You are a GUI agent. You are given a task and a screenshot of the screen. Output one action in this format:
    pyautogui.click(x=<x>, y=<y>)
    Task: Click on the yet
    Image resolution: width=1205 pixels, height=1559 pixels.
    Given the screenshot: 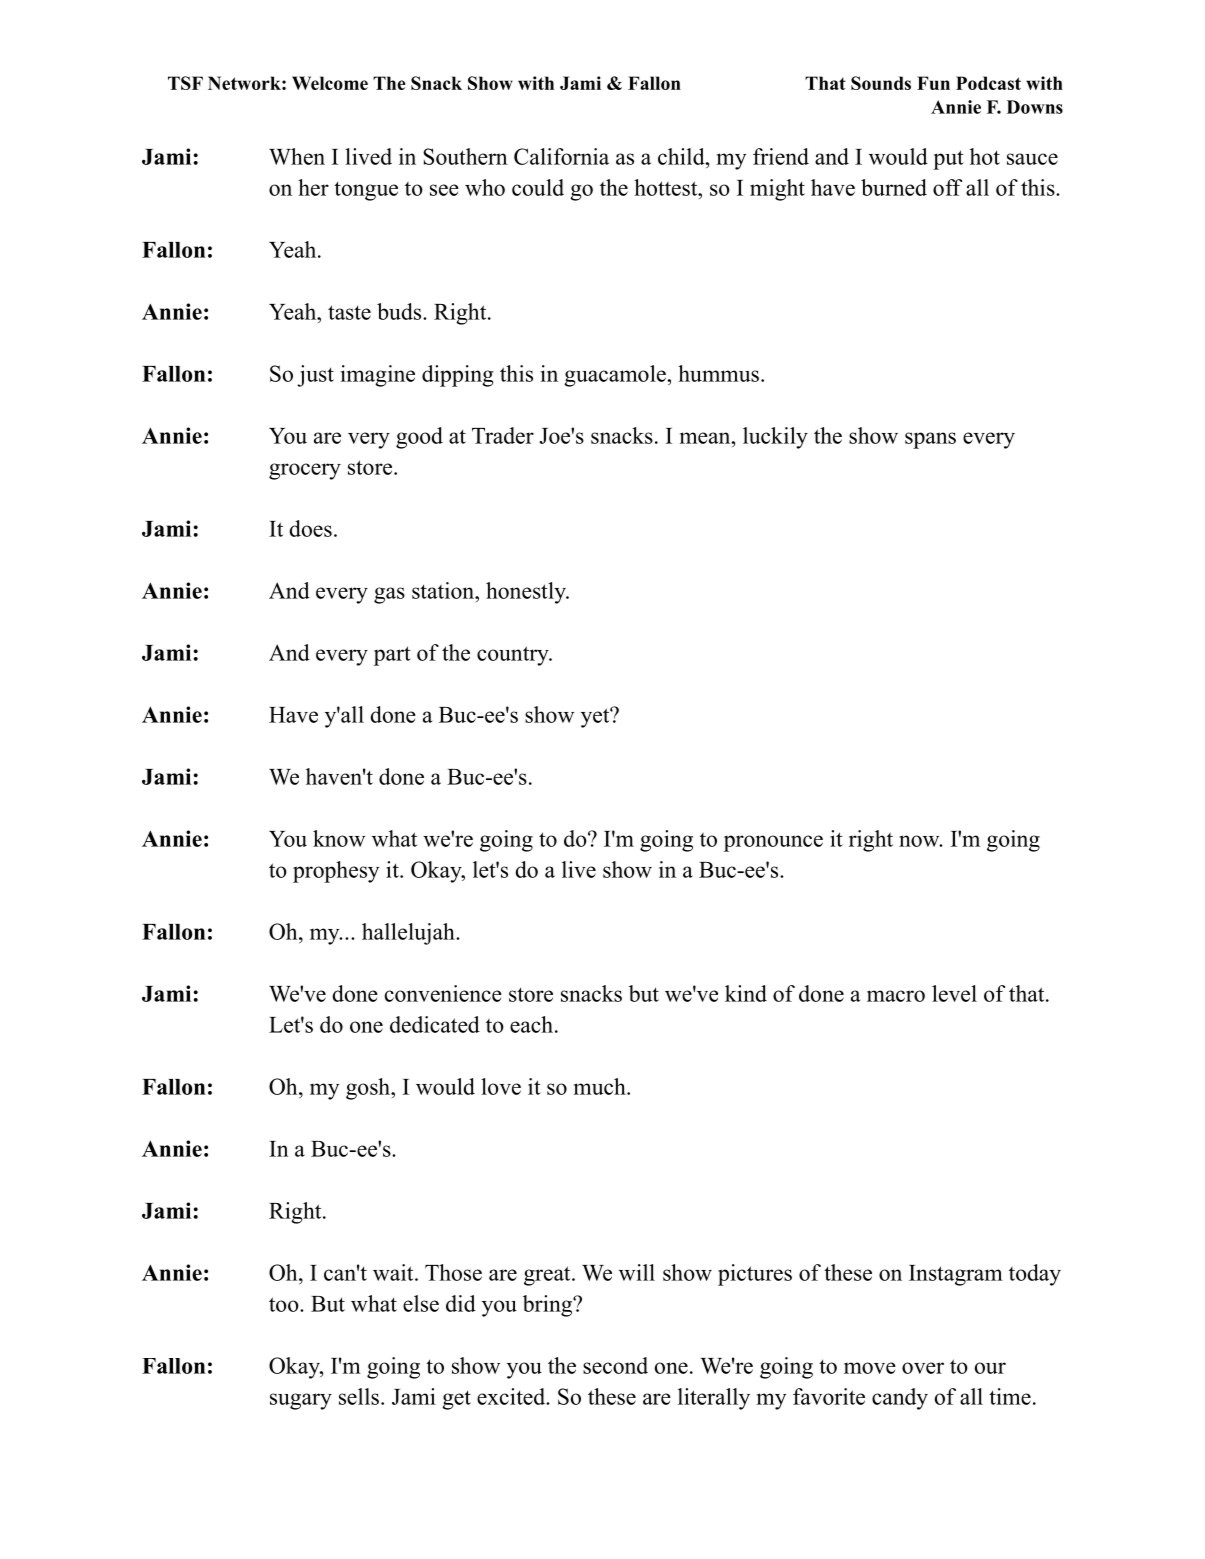 What is the action you would take?
    pyautogui.click(x=596, y=718)
